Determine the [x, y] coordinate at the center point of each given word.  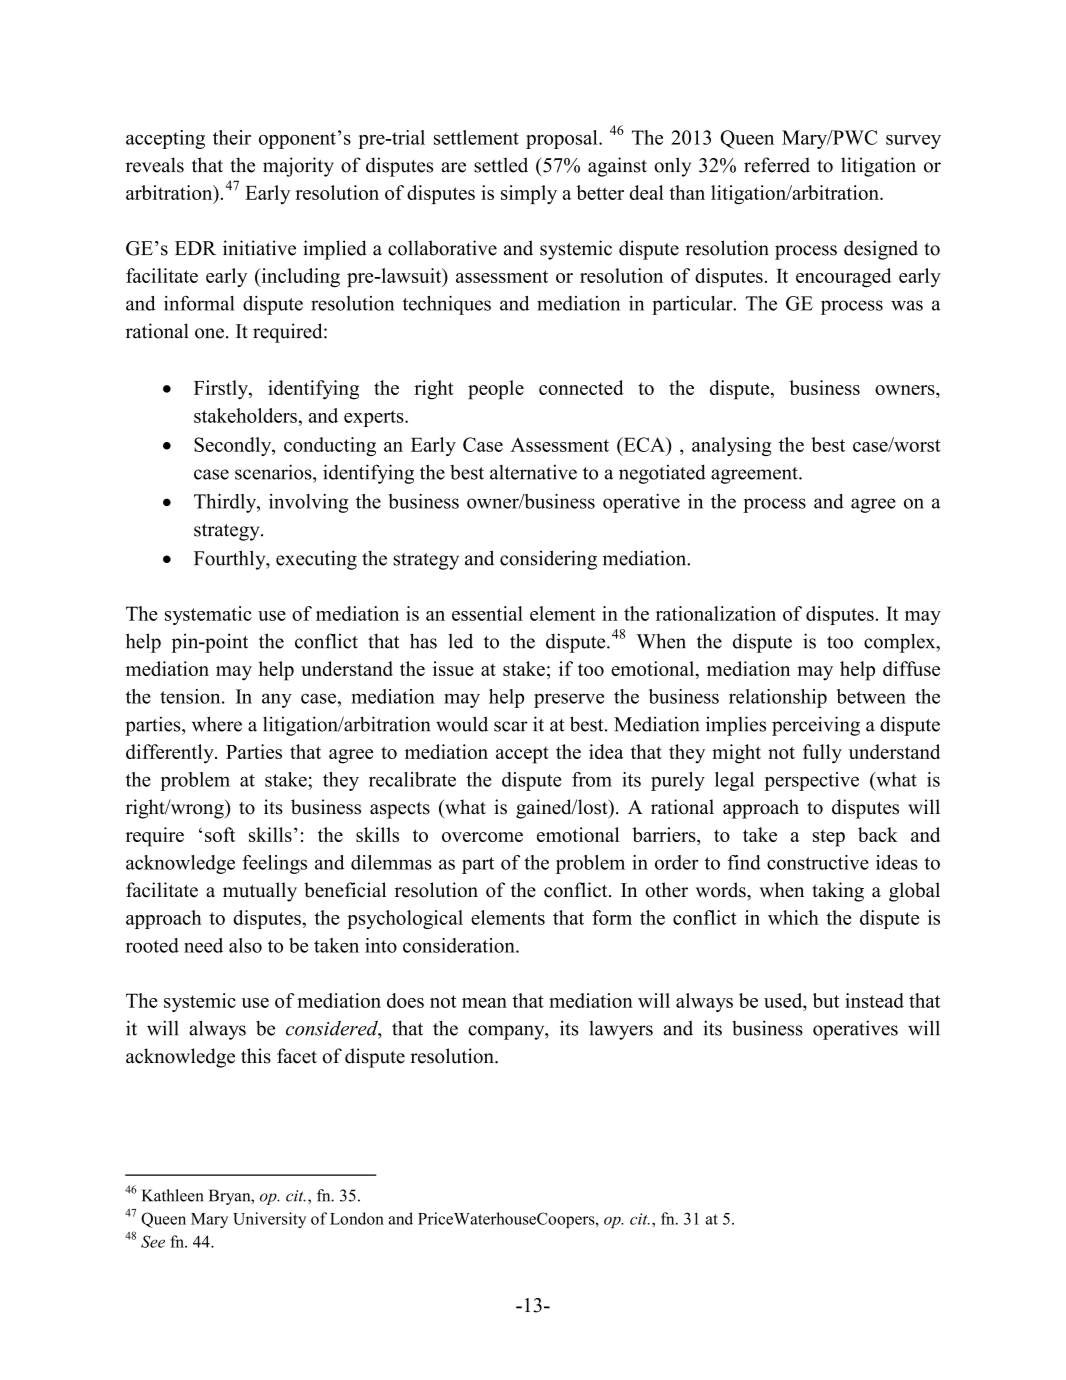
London [357, 1218]
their [232, 137]
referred [777, 165]
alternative [533, 472]
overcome [482, 837]
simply [529, 194]
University [269, 1220]
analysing [731, 446]
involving [308, 503]
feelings [274, 864]
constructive [818, 862]
